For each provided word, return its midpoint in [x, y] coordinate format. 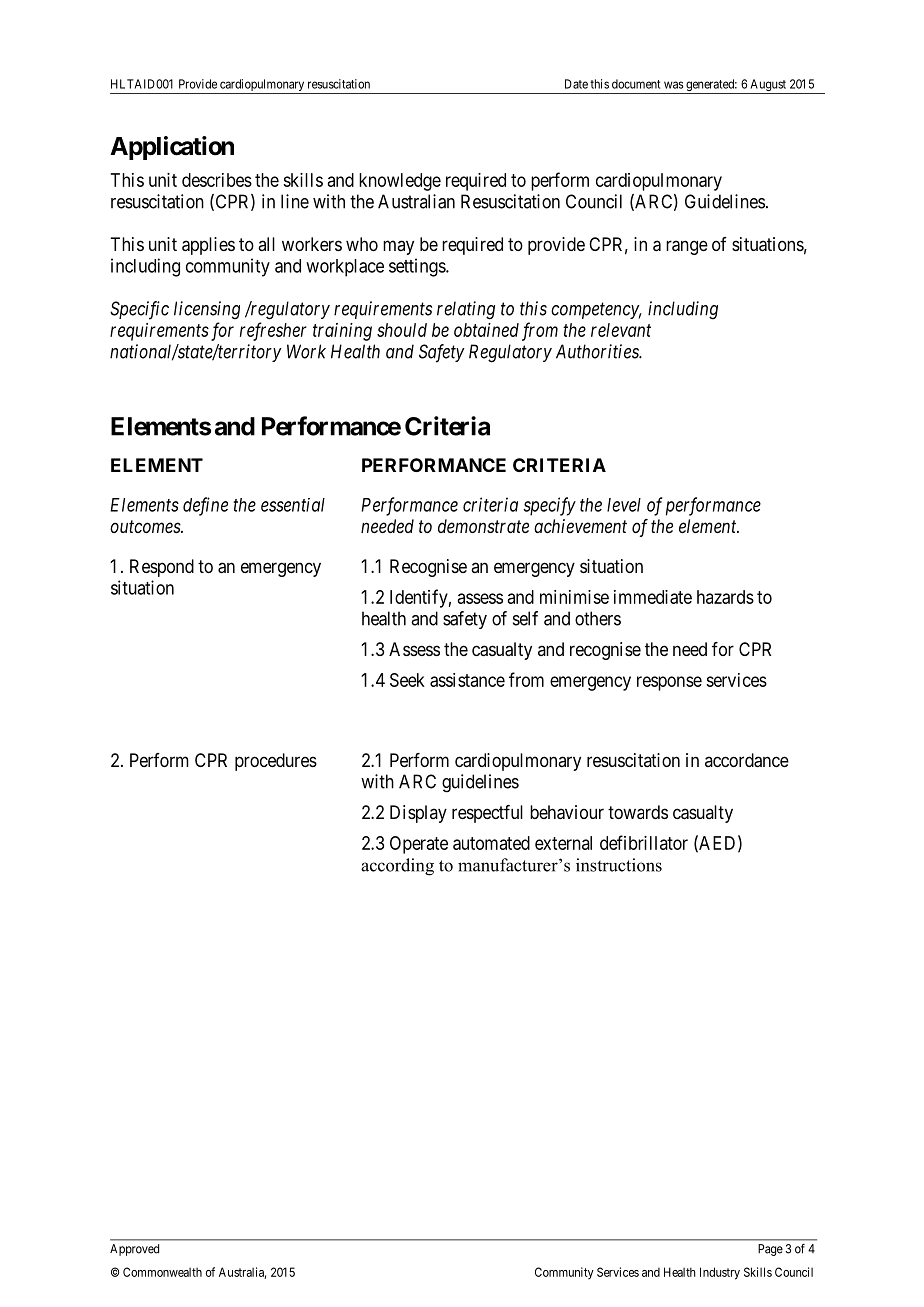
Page [770, 1250]
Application [172, 148]
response [669, 683]
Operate [419, 845]
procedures [276, 762]
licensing [207, 310]
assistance [467, 680]
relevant [621, 330]
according [397, 867]
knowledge [400, 182]
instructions [619, 865]
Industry [720, 1273]
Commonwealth [162, 1272]
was [674, 85]
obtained [486, 330]
